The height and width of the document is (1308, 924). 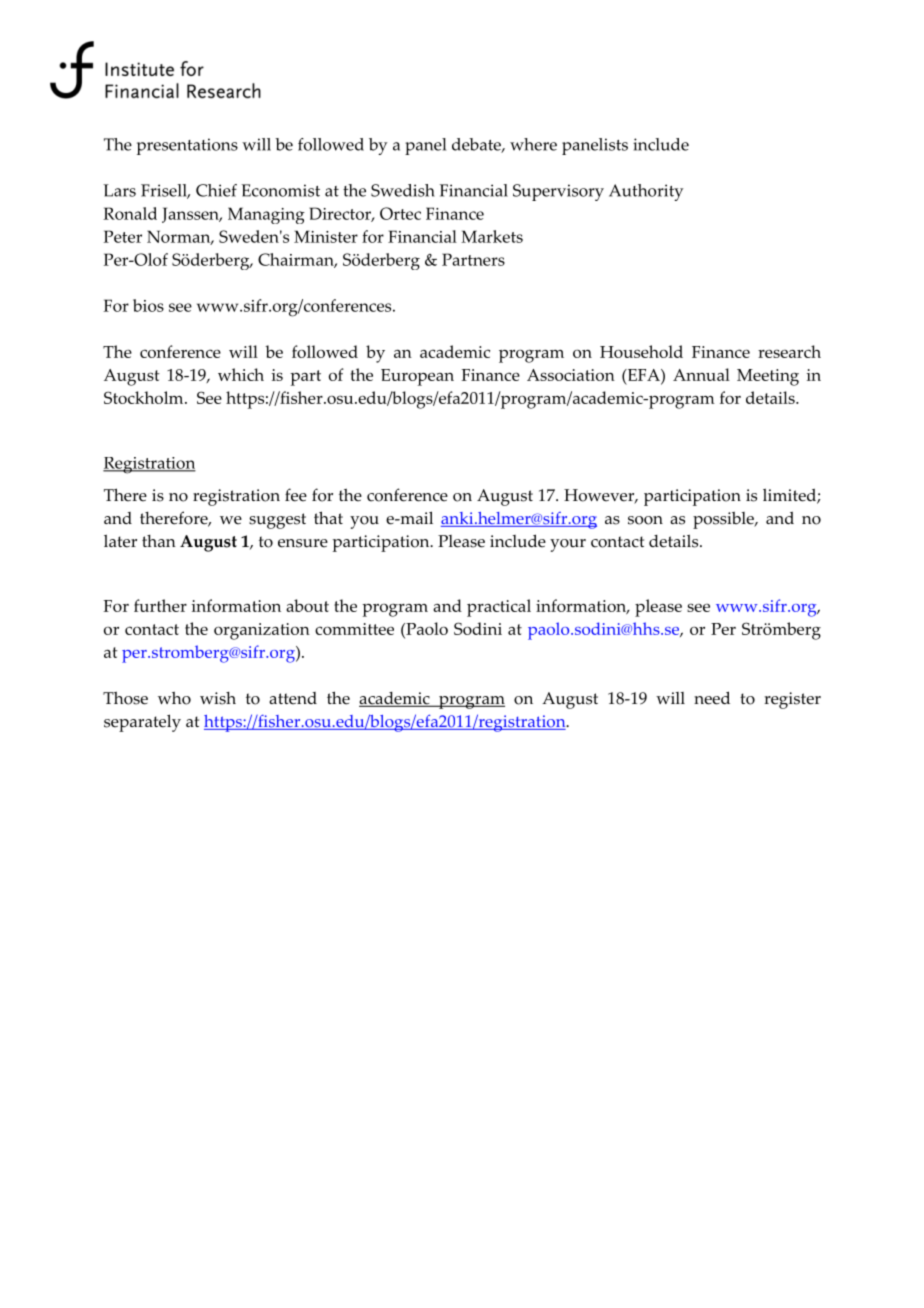 I want to click on attend, so click(x=293, y=698).
